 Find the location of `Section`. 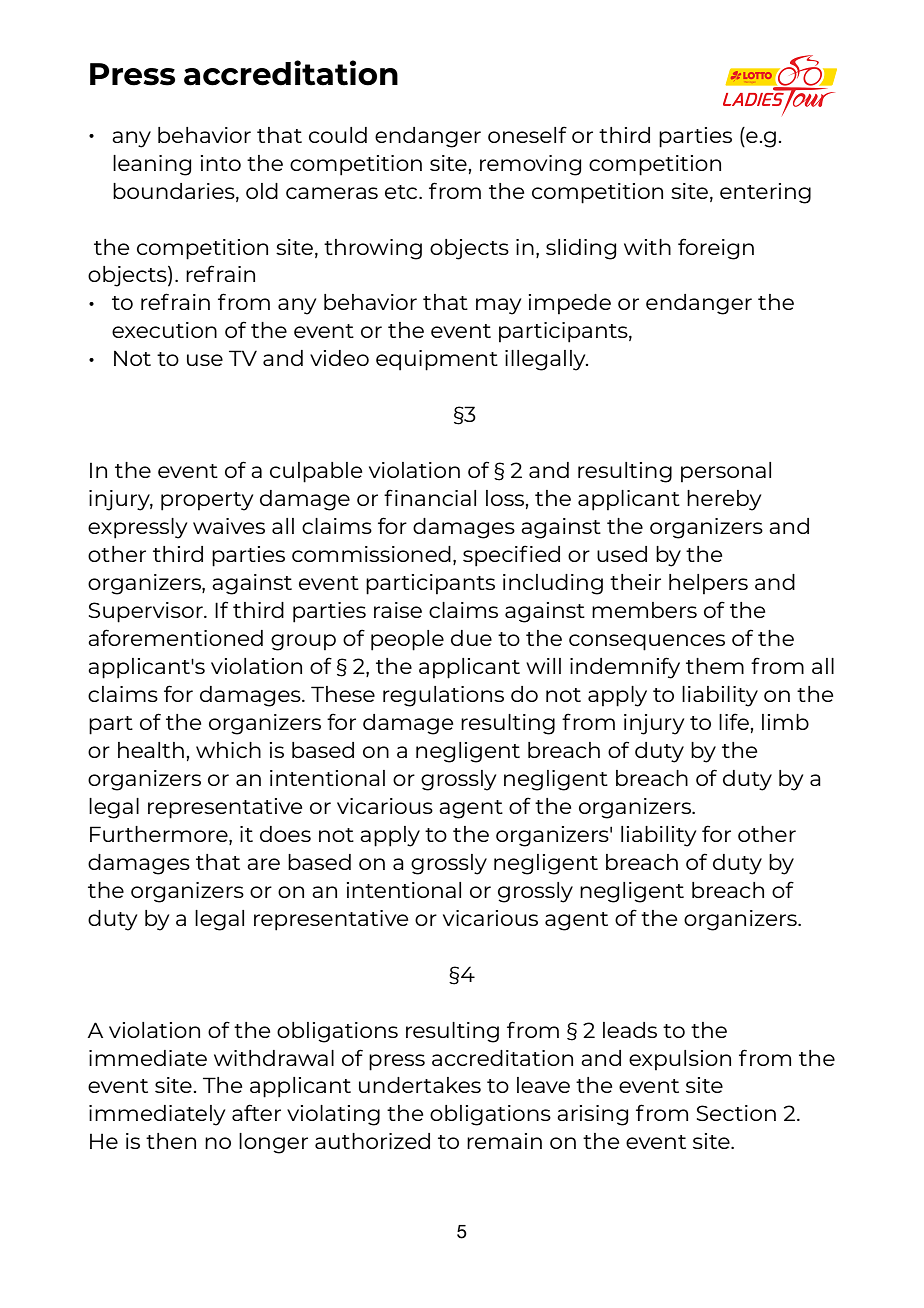

Section is located at coordinates (736, 1113).
